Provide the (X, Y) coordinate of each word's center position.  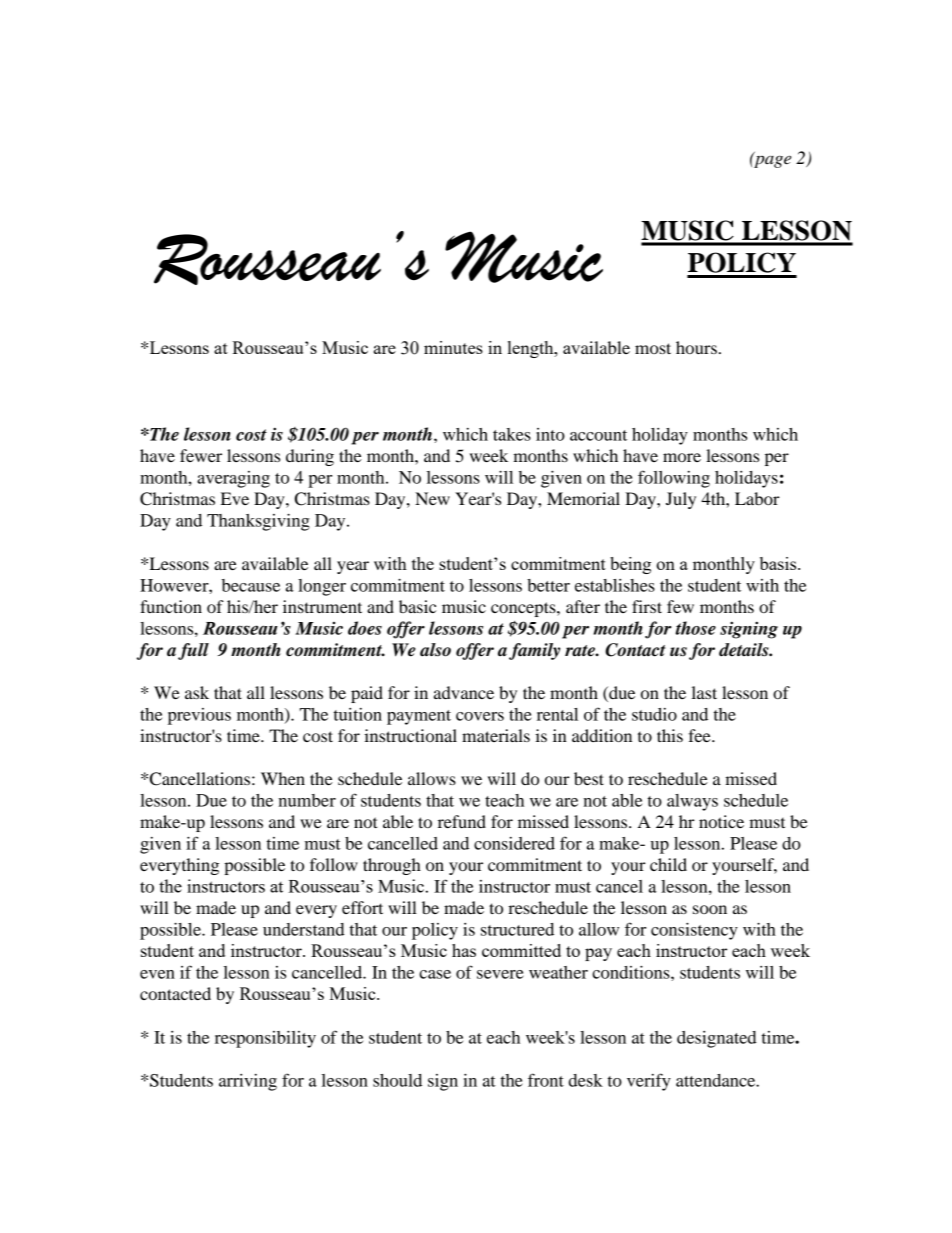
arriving (248, 1082)
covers (480, 716)
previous (199, 716)
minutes (453, 347)
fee (700, 735)
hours (696, 347)
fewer (201, 455)
